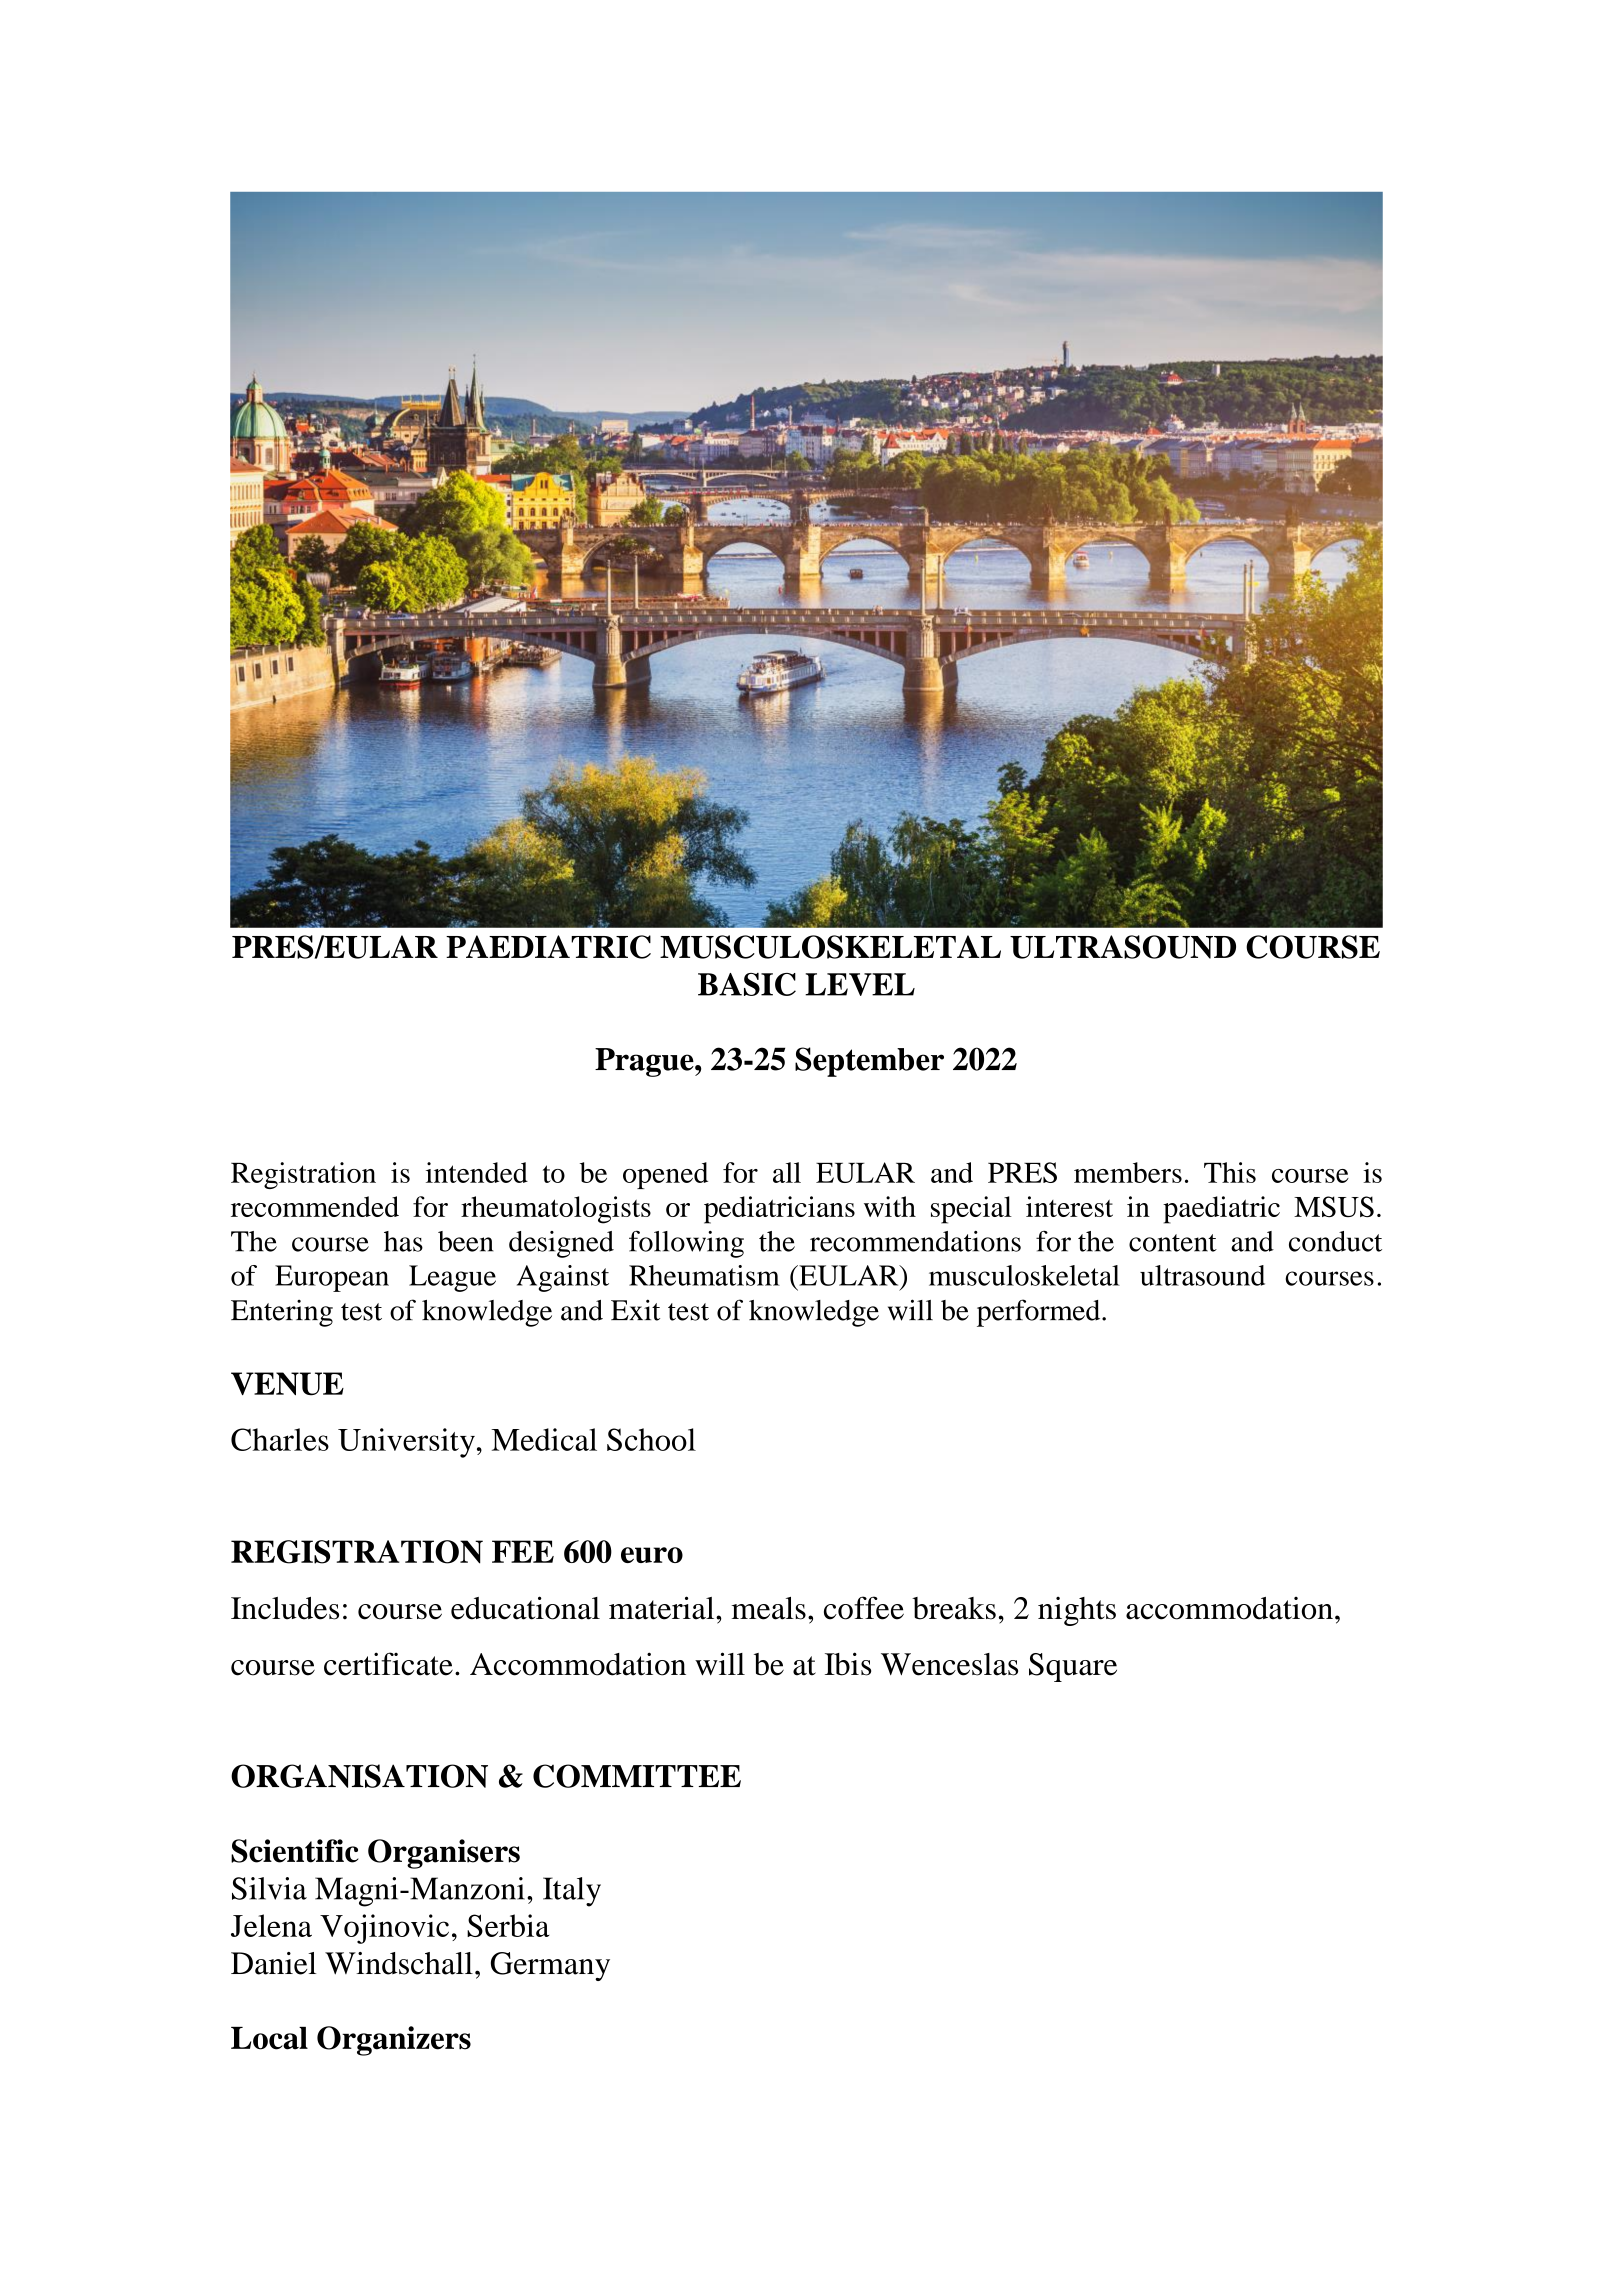 The image size is (1613, 2281). What do you see at coordinates (704, 1275) in the screenshot?
I see `Rheumatism` at bounding box center [704, 1275].
